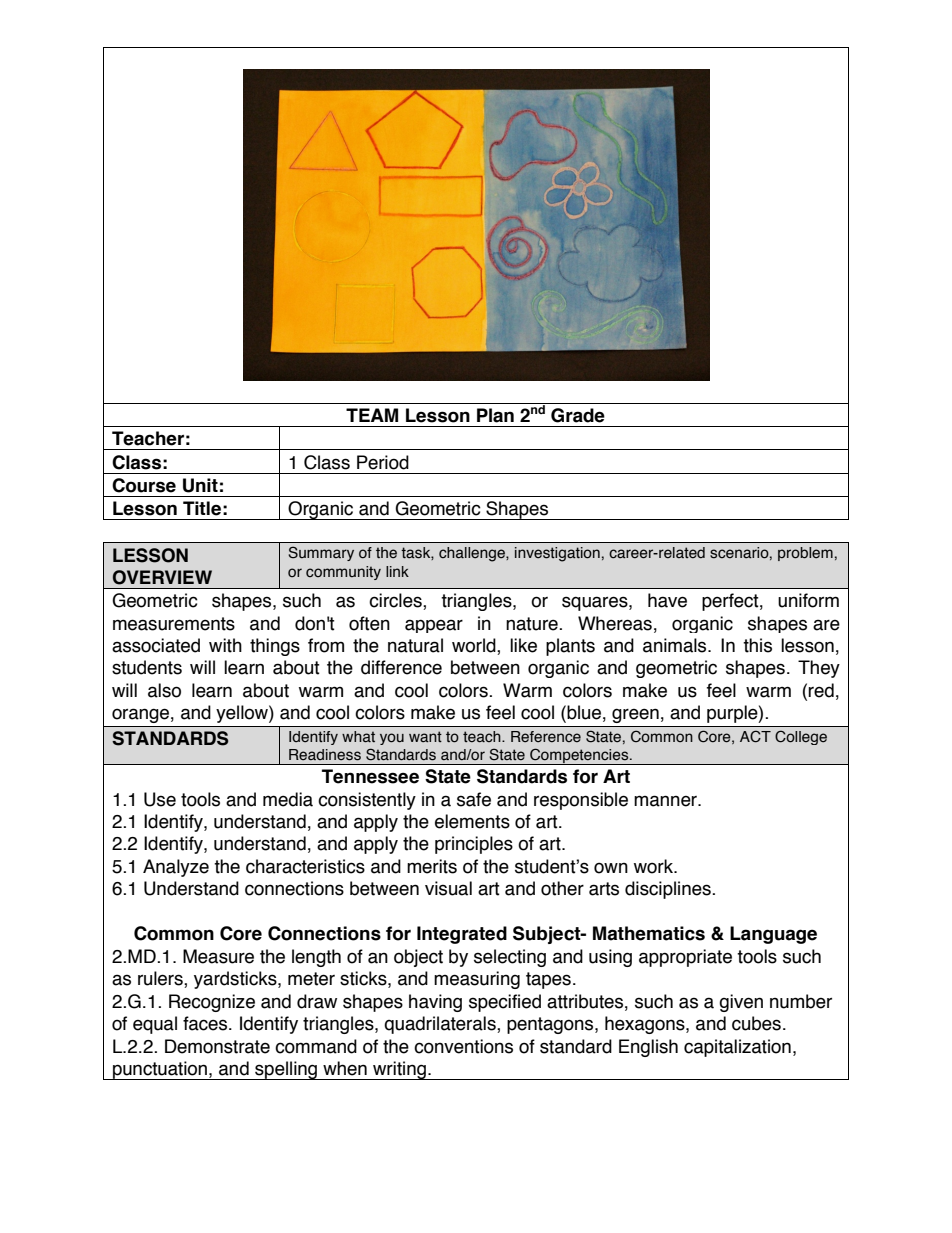  I want to click on Analyze, so click(176, 868).
